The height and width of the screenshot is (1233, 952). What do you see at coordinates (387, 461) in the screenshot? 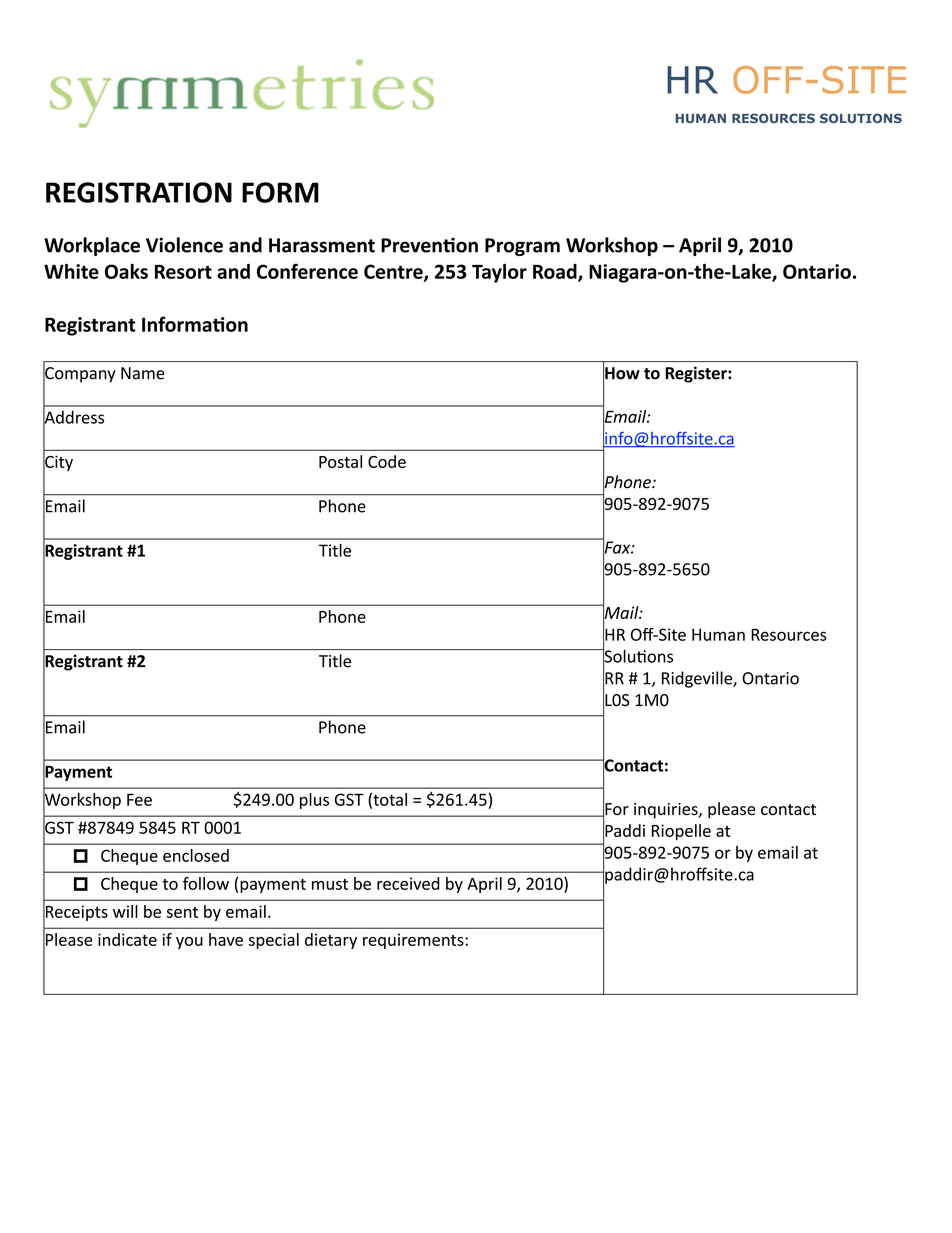
I see `Code` at bounding box center [387, 461].
